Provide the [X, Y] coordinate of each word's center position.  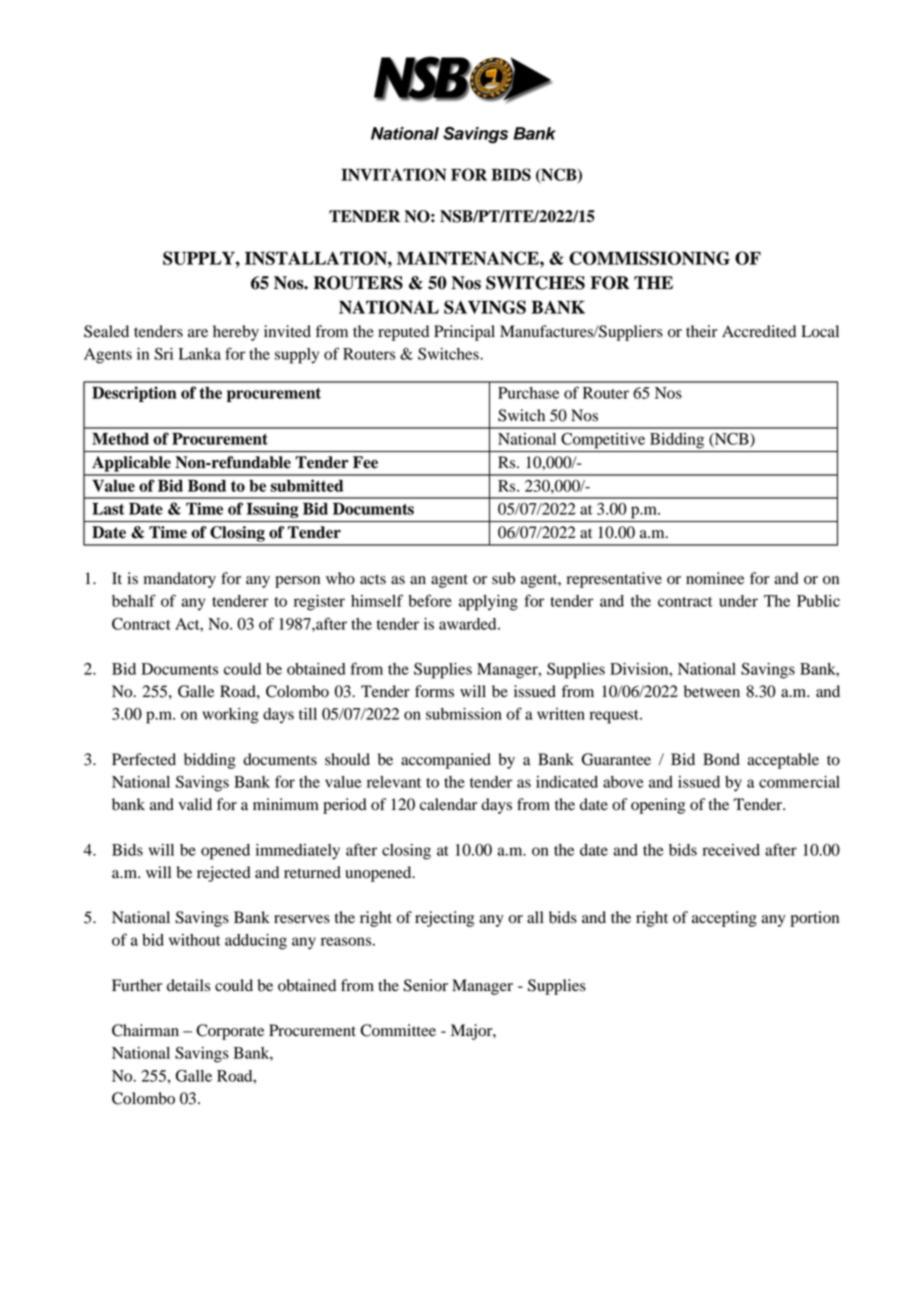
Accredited [759, 331]
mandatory [180, 580]
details [188, 985]
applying [488, 603]
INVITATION [393, 174]
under [738, 601]
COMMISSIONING [649, 258]
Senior [425, 985]
